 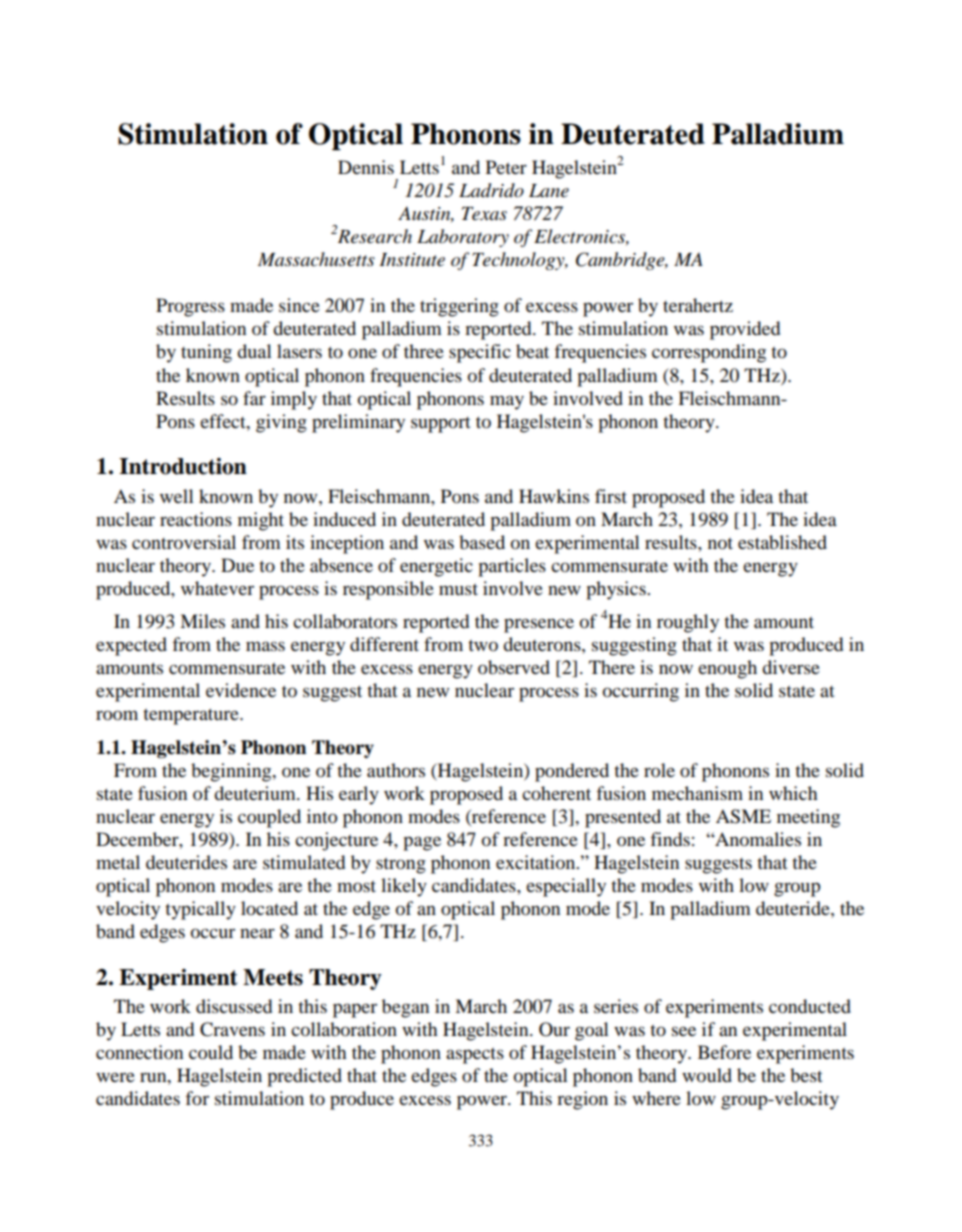 I want to click on Texas, so click(x=484, y=214).
